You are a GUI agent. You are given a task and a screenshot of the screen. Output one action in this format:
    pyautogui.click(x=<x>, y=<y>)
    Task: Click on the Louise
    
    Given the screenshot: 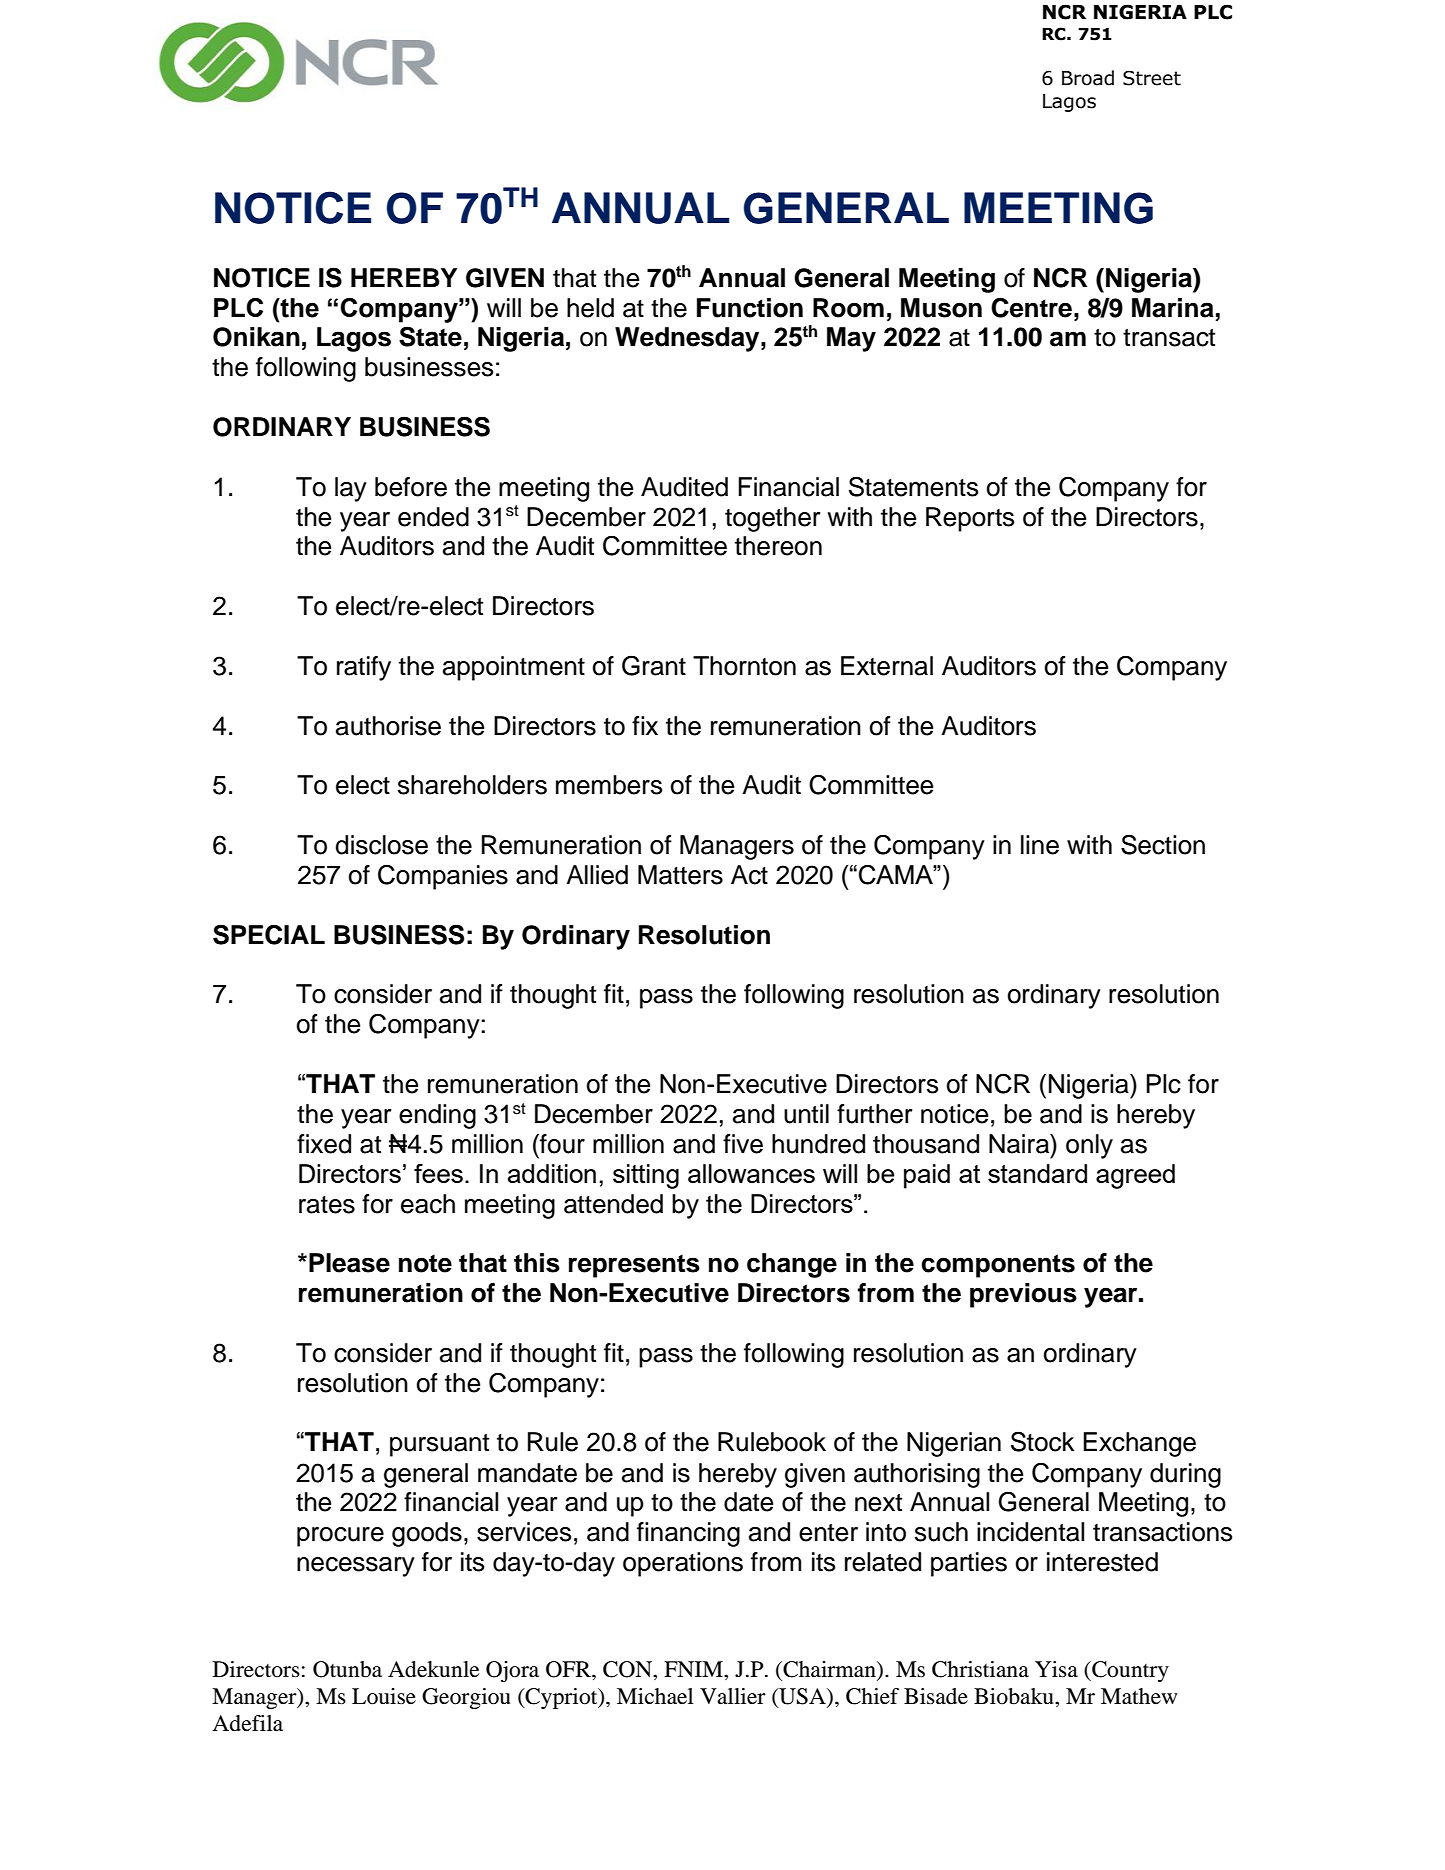 What is the action you would take?
    pyautogui.click(x=384, y=1696)
